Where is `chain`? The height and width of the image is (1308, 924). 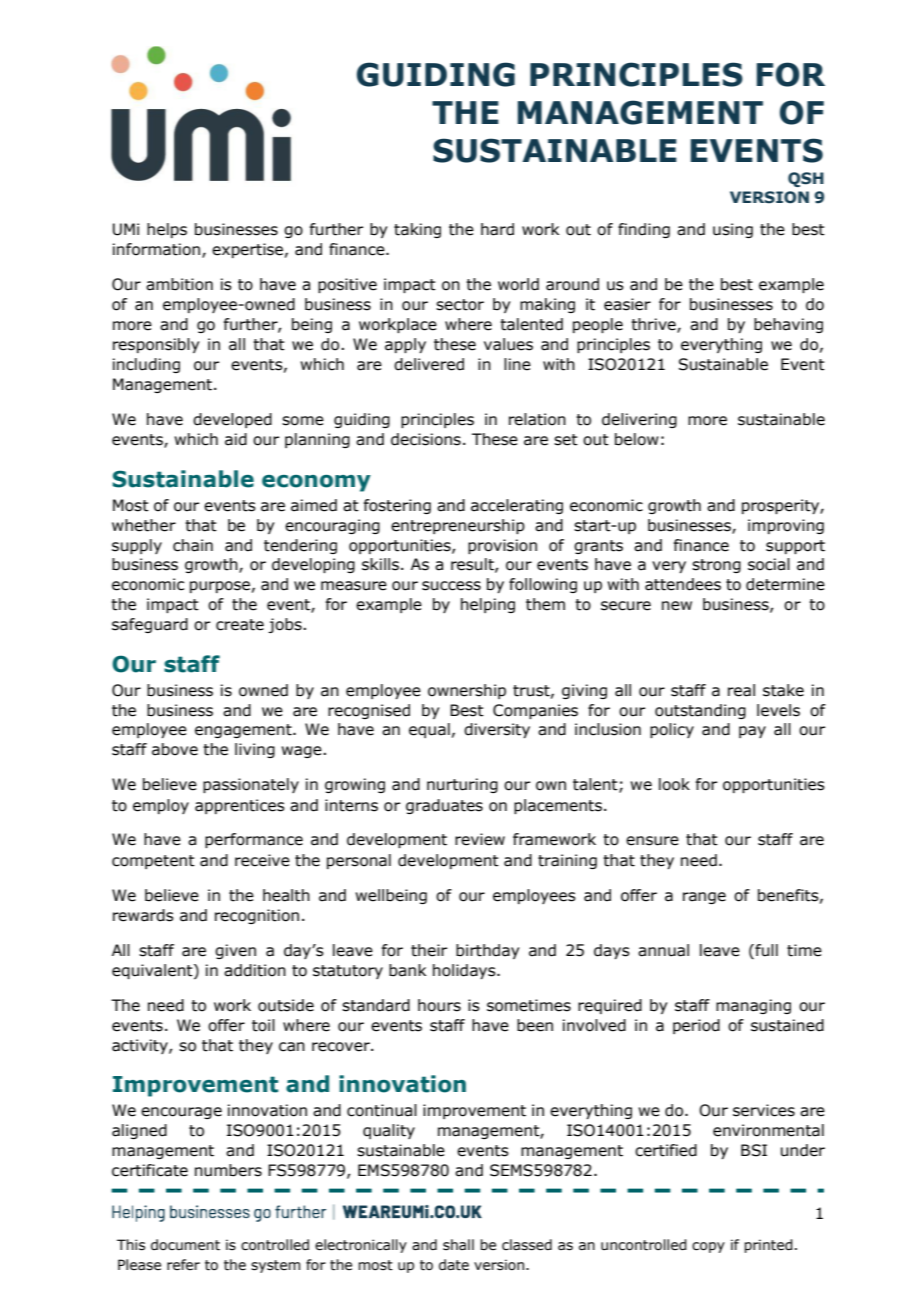 chain is located at coordinates (193, 545).
